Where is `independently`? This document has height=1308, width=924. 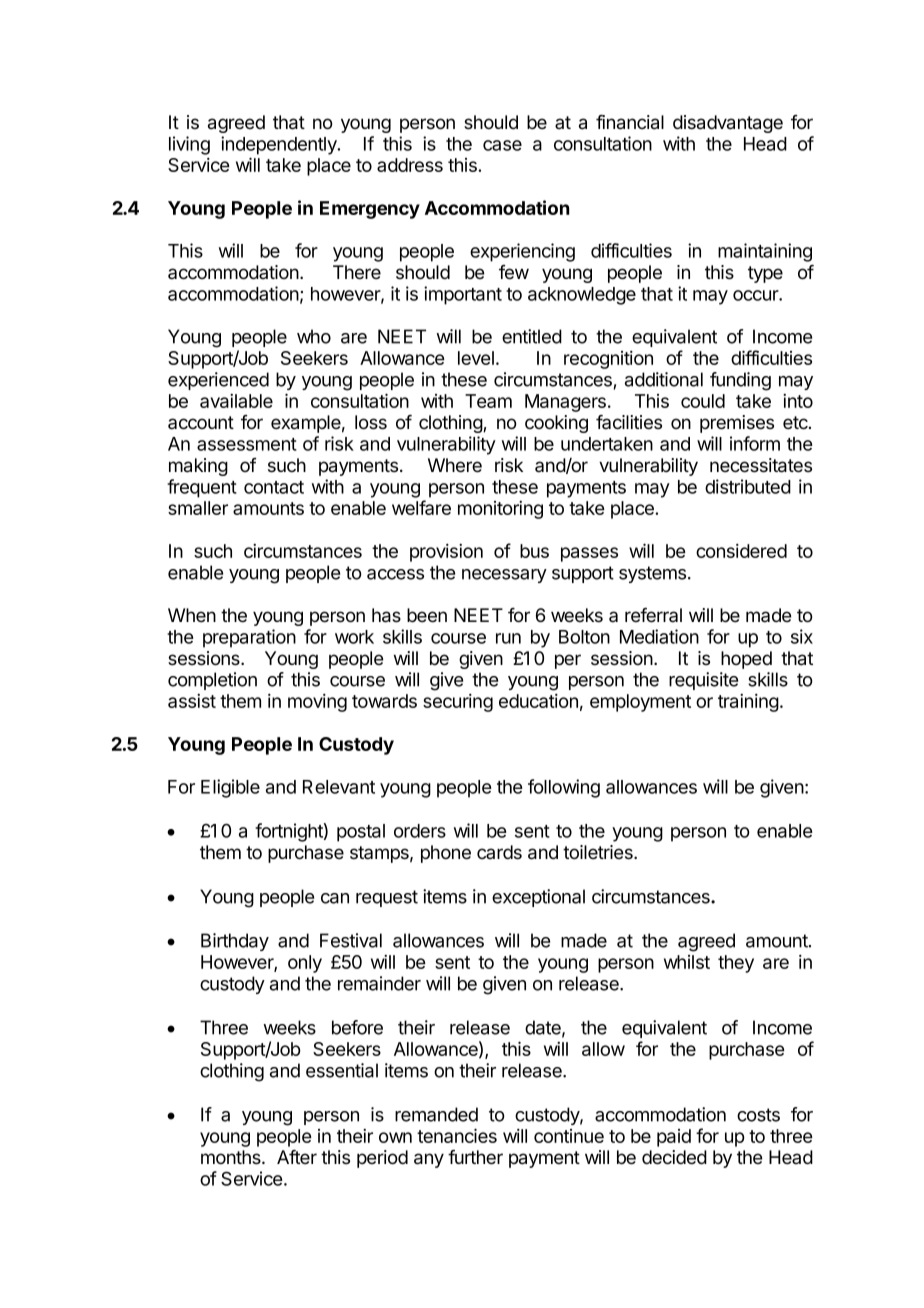
independently is located at coordinates (280, 145).
